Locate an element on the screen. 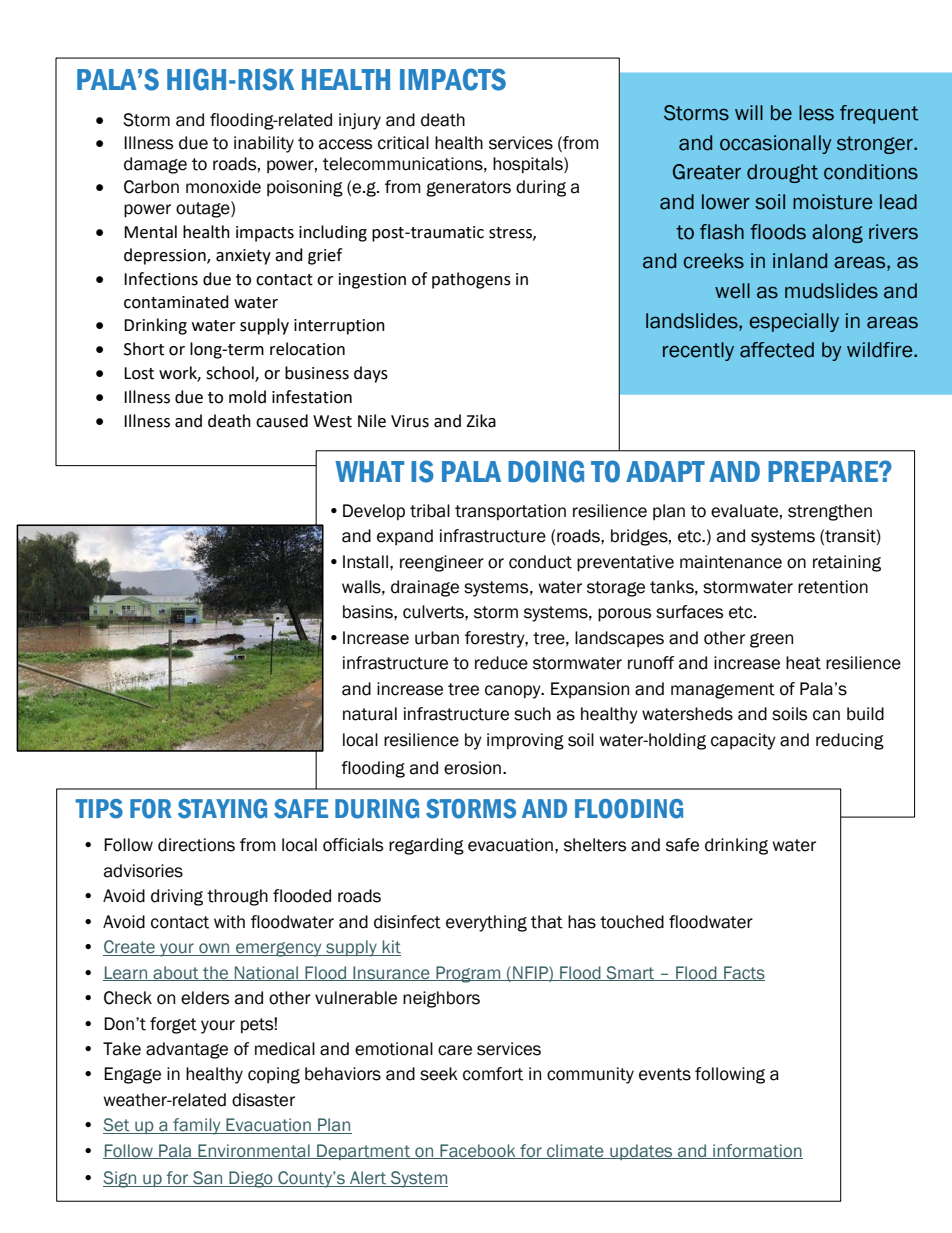 The height and width of the screenshot is (1233, 952). occasionally is located at coordinates (776, 144).
